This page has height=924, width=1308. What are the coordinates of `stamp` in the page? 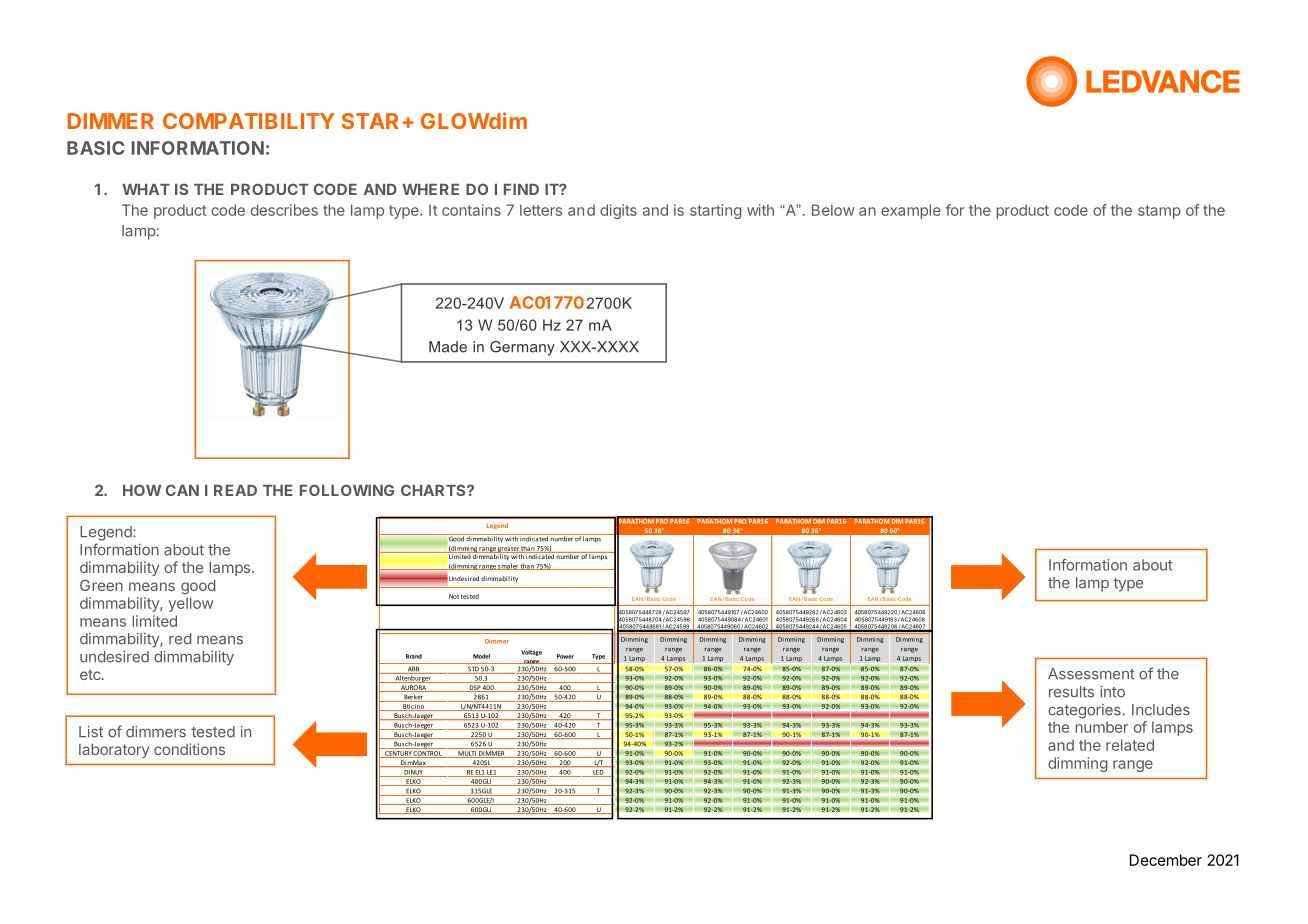 It's located at (1159, 212).
